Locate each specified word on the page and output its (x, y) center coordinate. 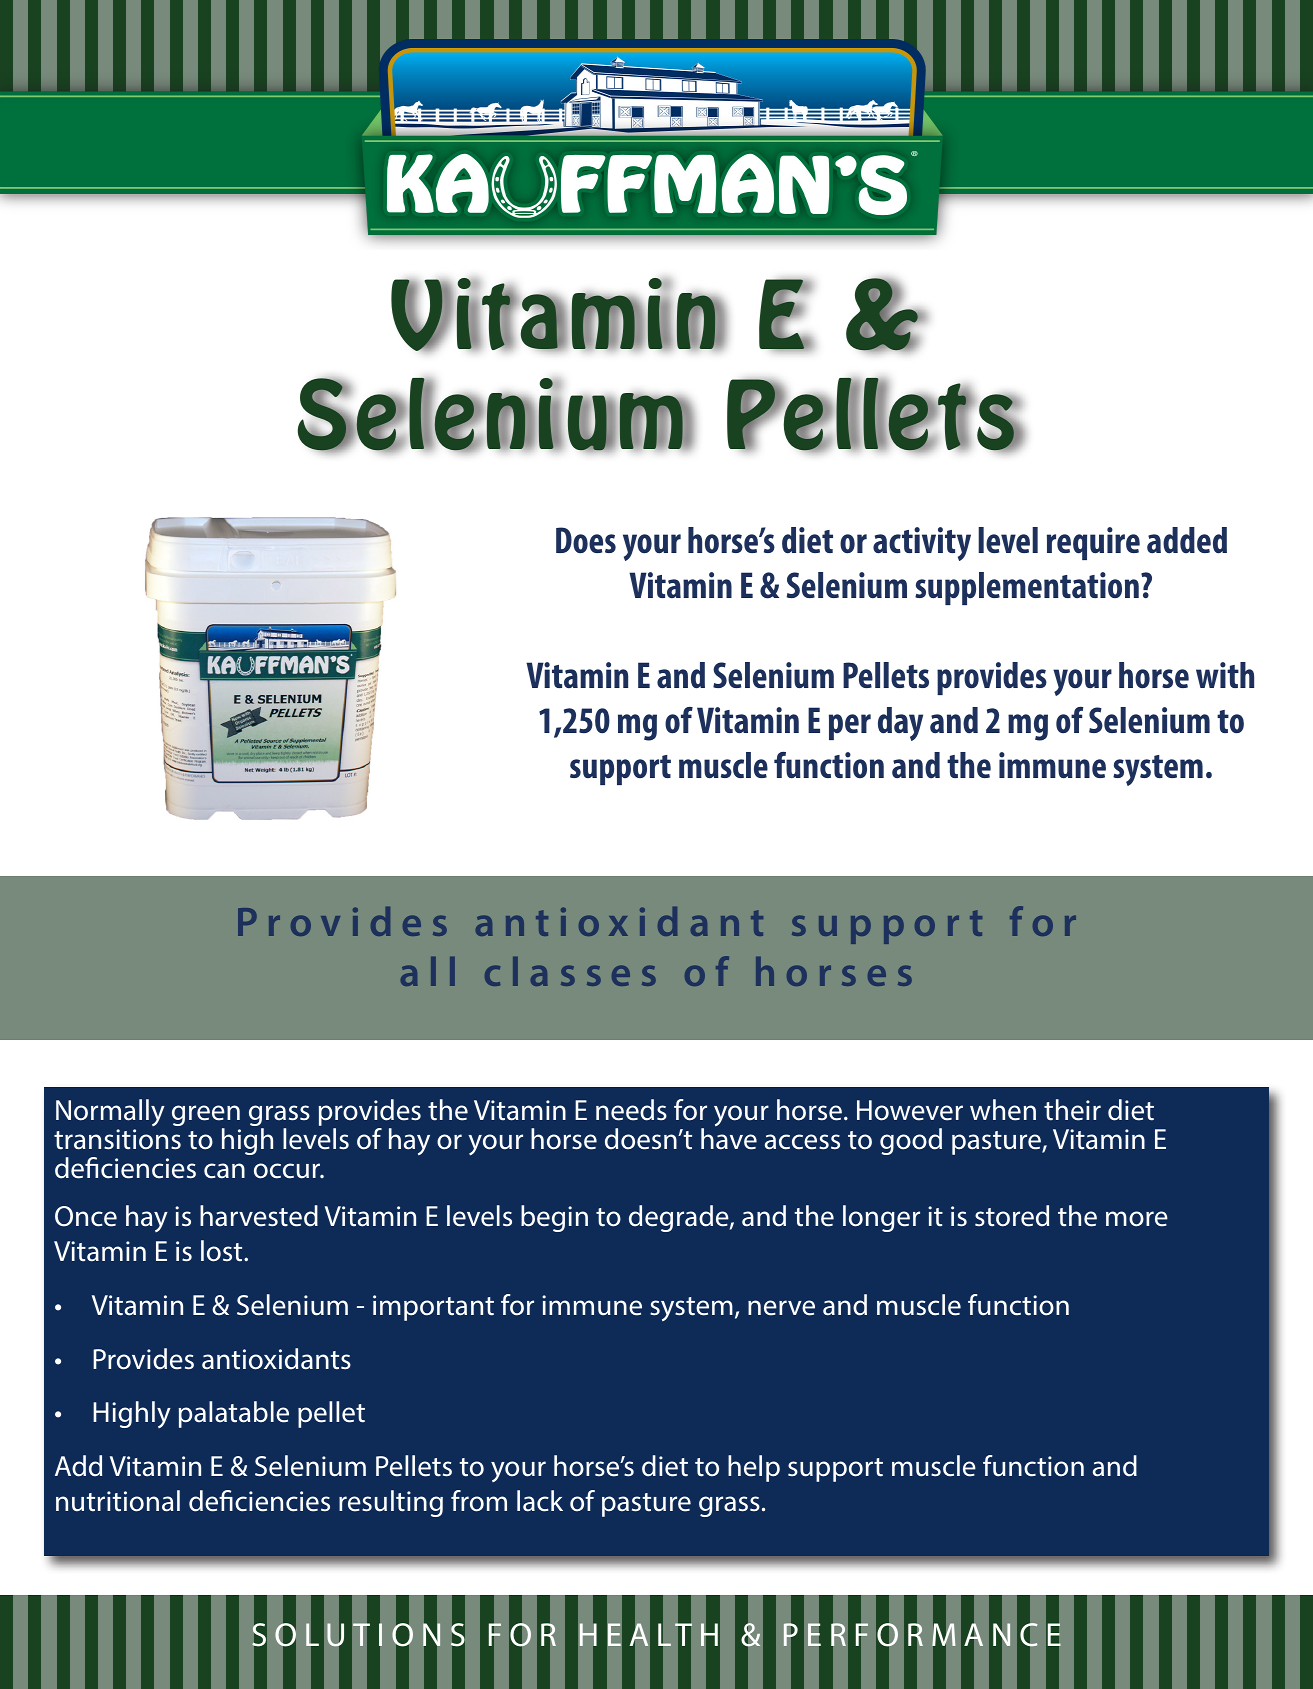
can (224, 1171)
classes (570, 971)
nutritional (118, 1501)
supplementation (1027, 588)
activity (922, 544)
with (1225, 675)
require (1093, 543)
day (900, 724)
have (729, 1139)
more (1137, 1219)
